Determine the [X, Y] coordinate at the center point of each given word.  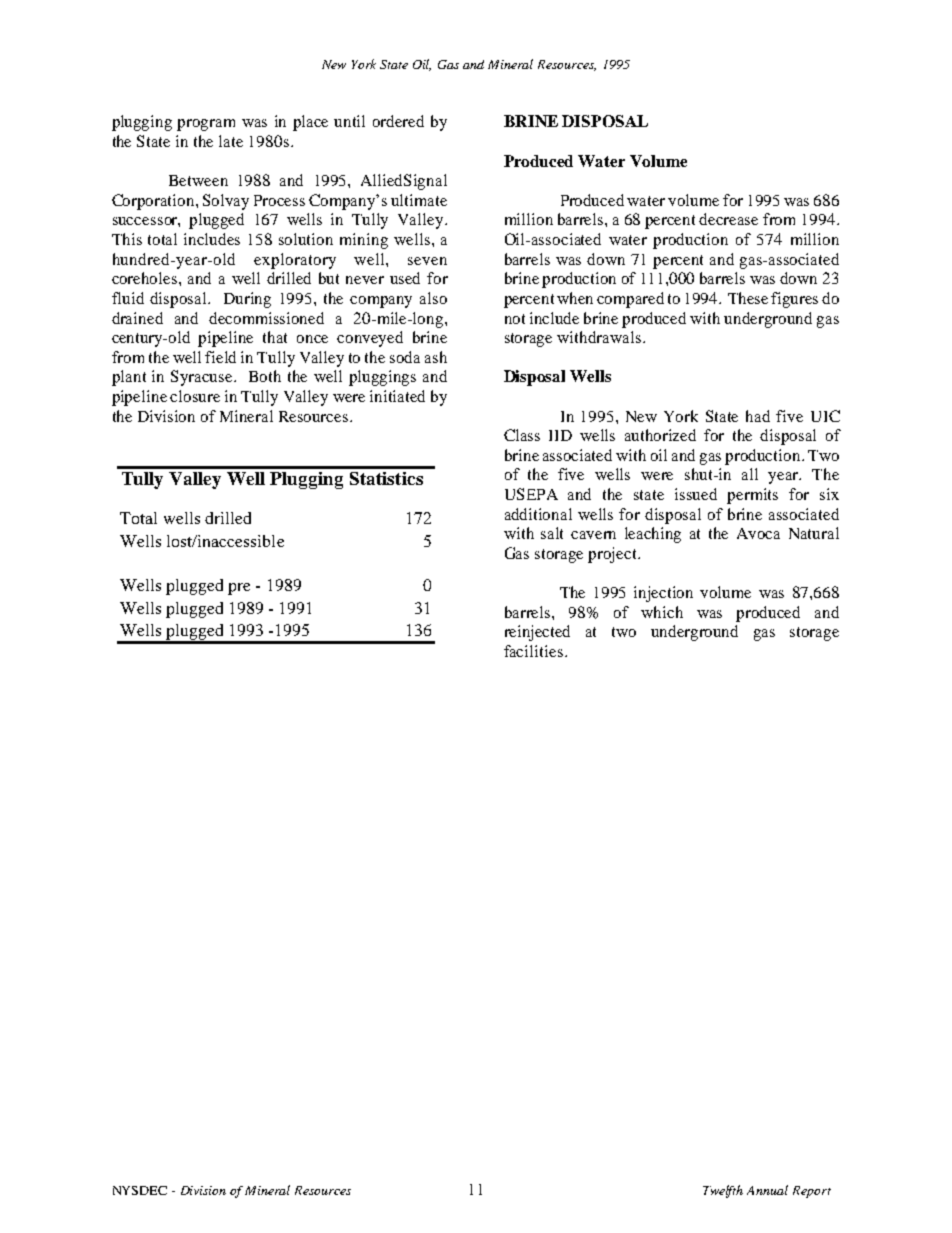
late [231, 141]
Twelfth [723, 1191]
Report [812, 1192]
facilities [533, 651]
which [662, 612]
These [748, 298]
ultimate [419, 200]
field [220, 357]
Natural [814, 533]
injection [663, 594]
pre [239, 589]
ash [436, 357]
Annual [767, 1190]
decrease [728, 219]
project [614, 555]
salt [552, 533]
